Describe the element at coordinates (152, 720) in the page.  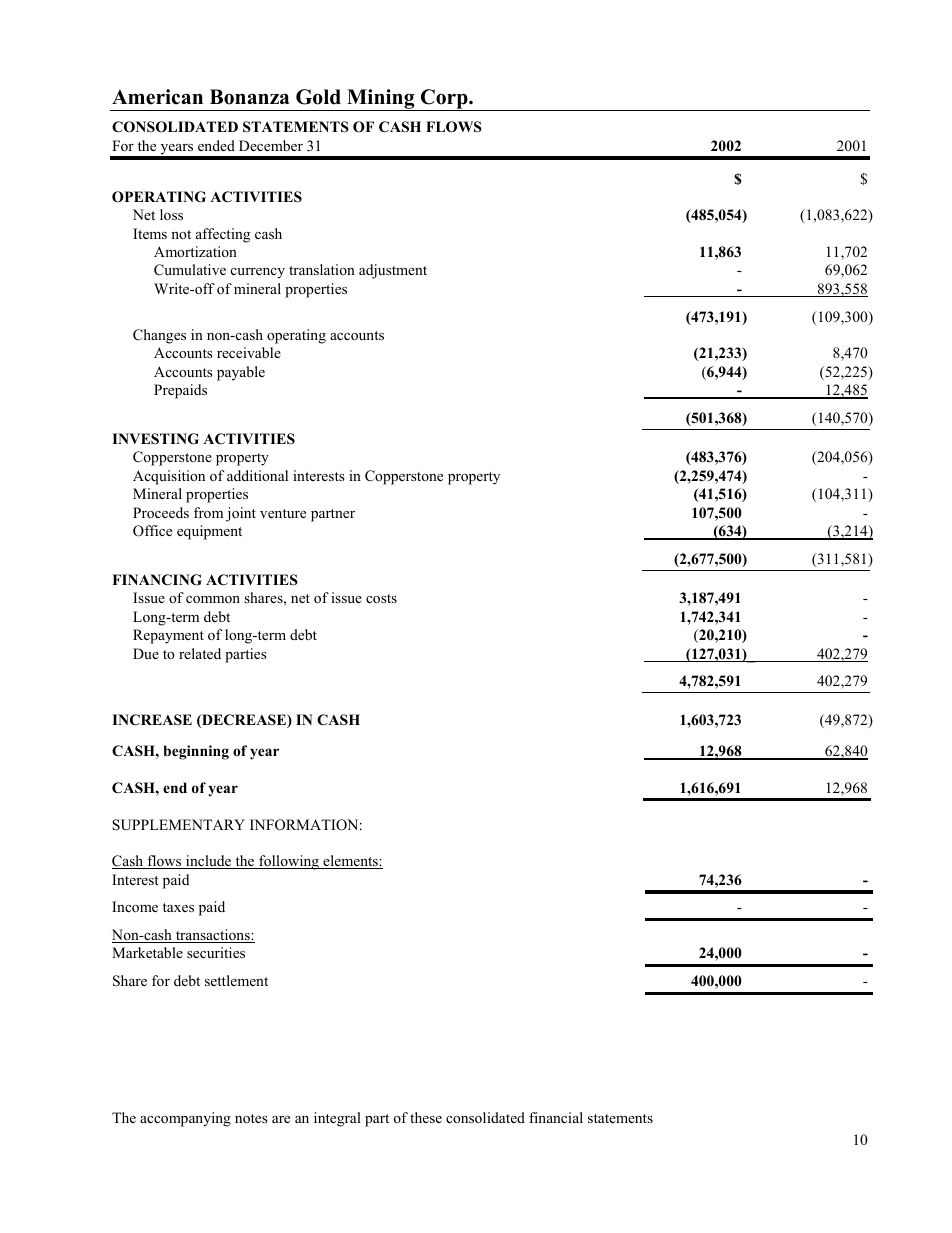
I see `INCREASE` at that location.
